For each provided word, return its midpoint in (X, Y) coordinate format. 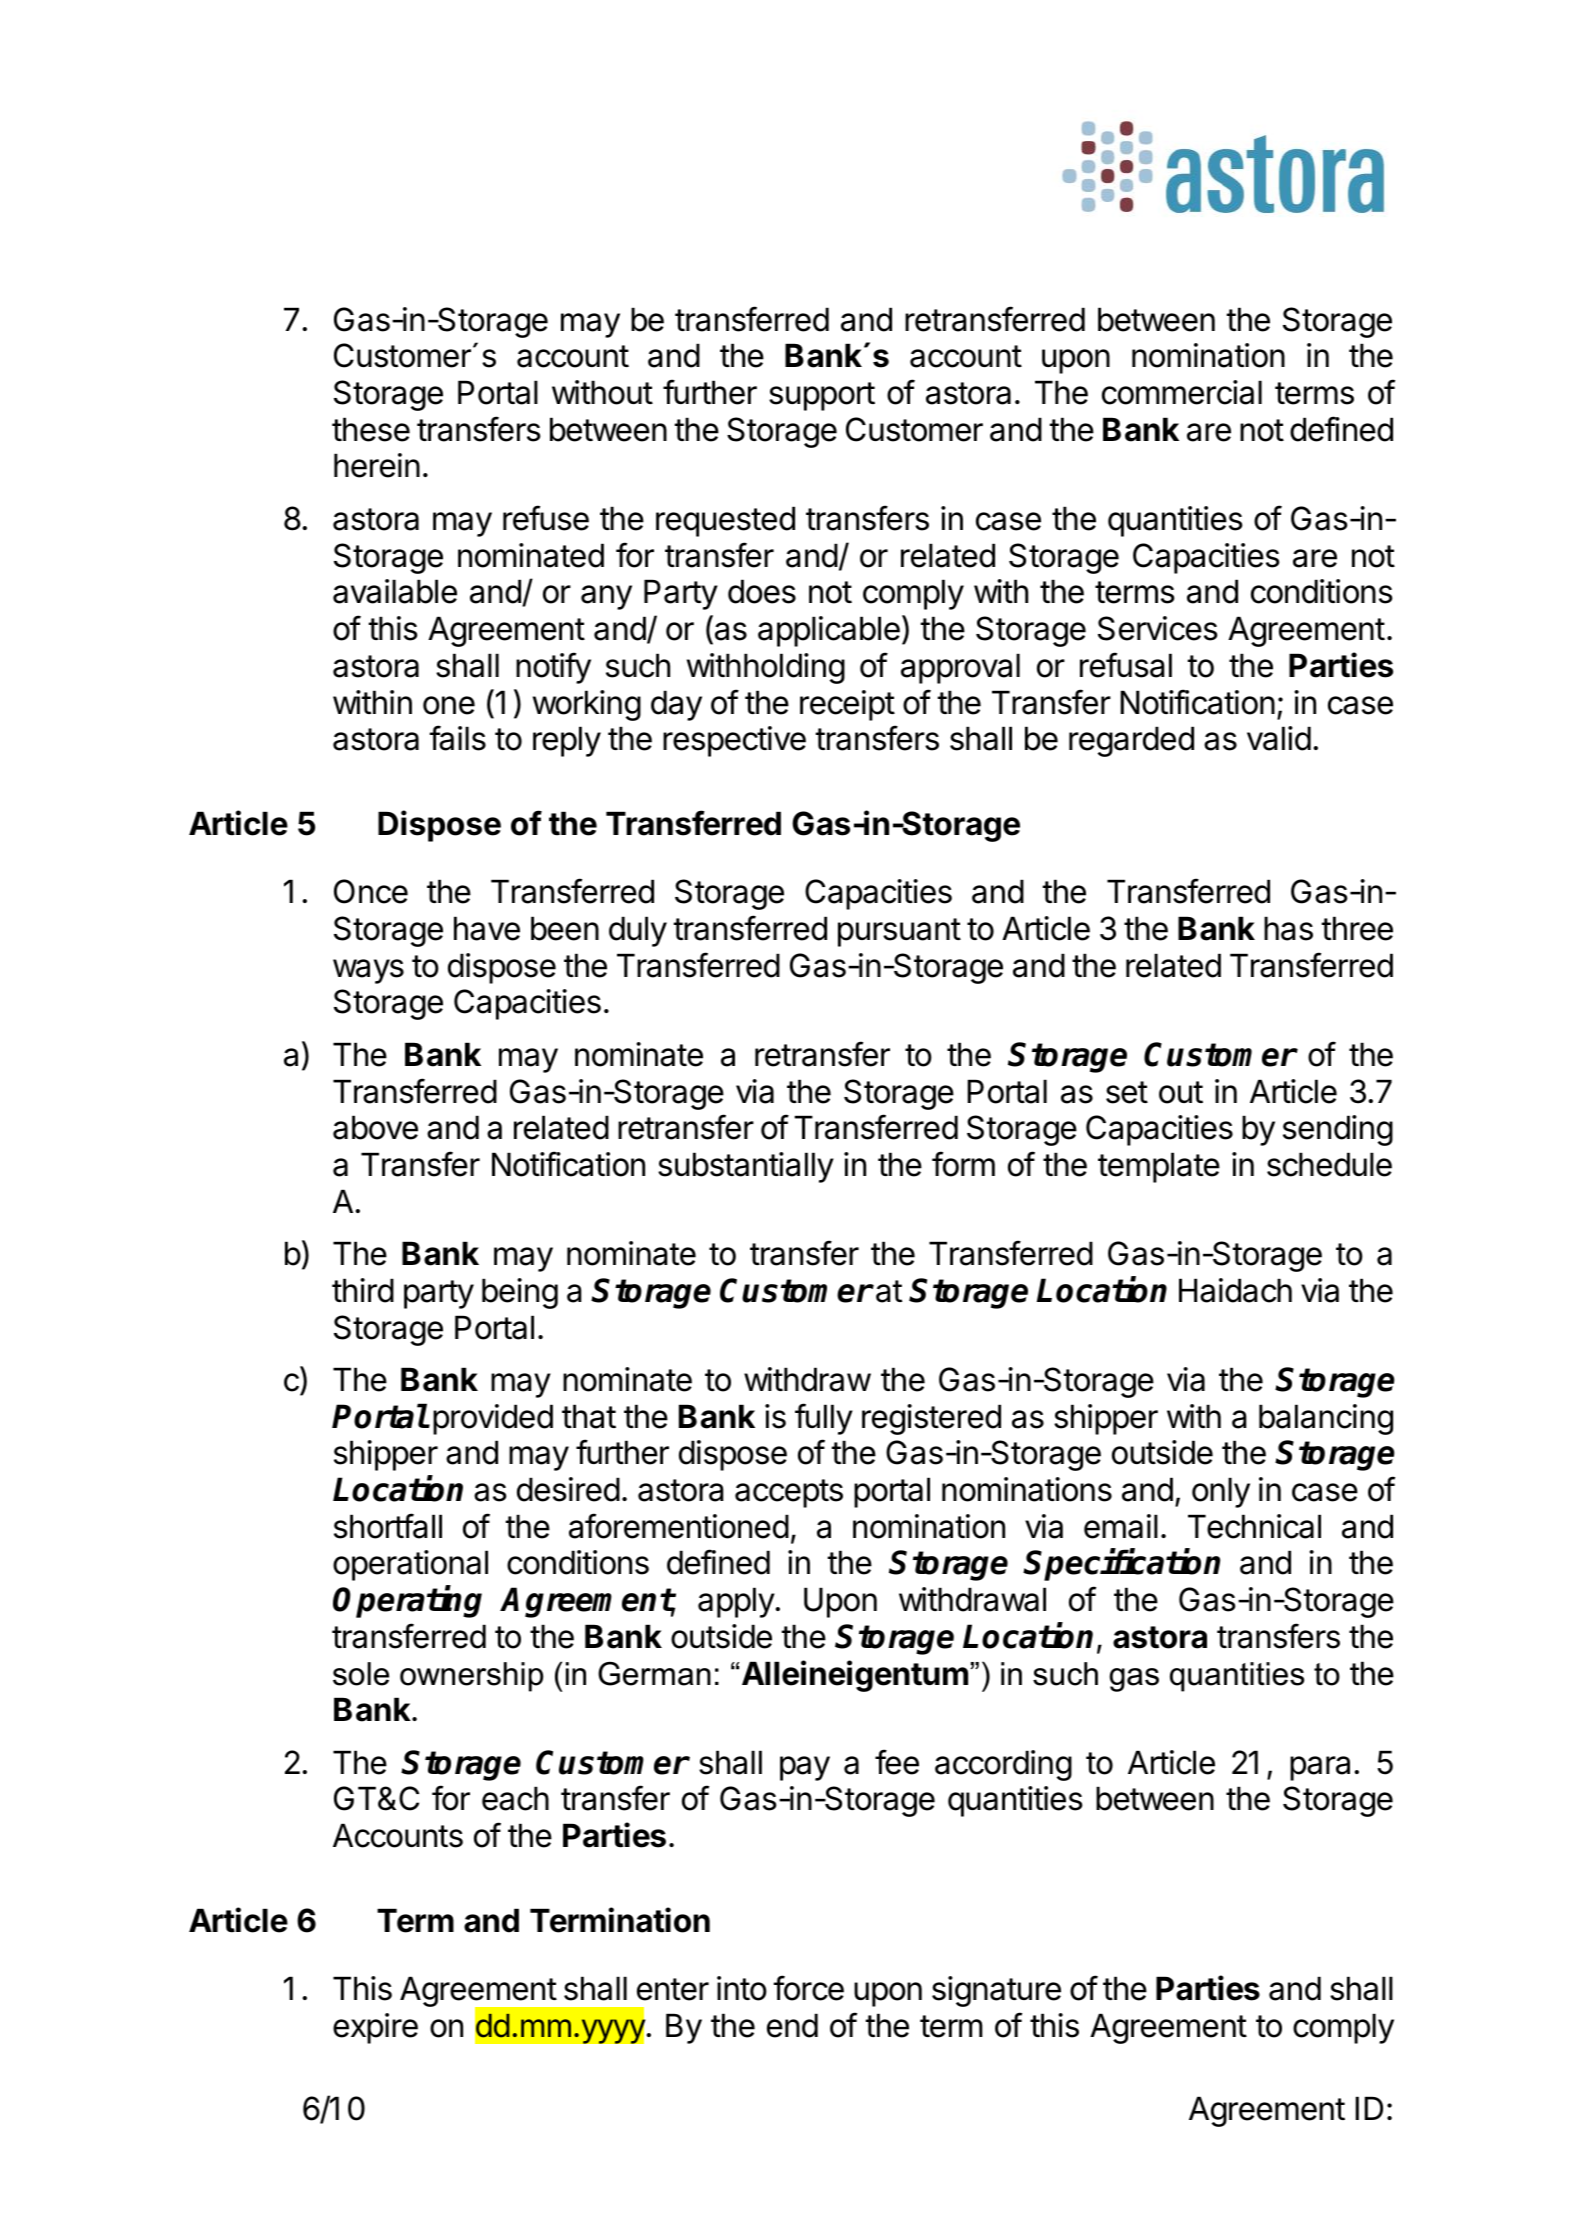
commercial (1182, 392)
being (520, 1293)
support (822, 396)
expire (375, 2028)
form (963, 1164)
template (1159, 1167)
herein (377, 465)
